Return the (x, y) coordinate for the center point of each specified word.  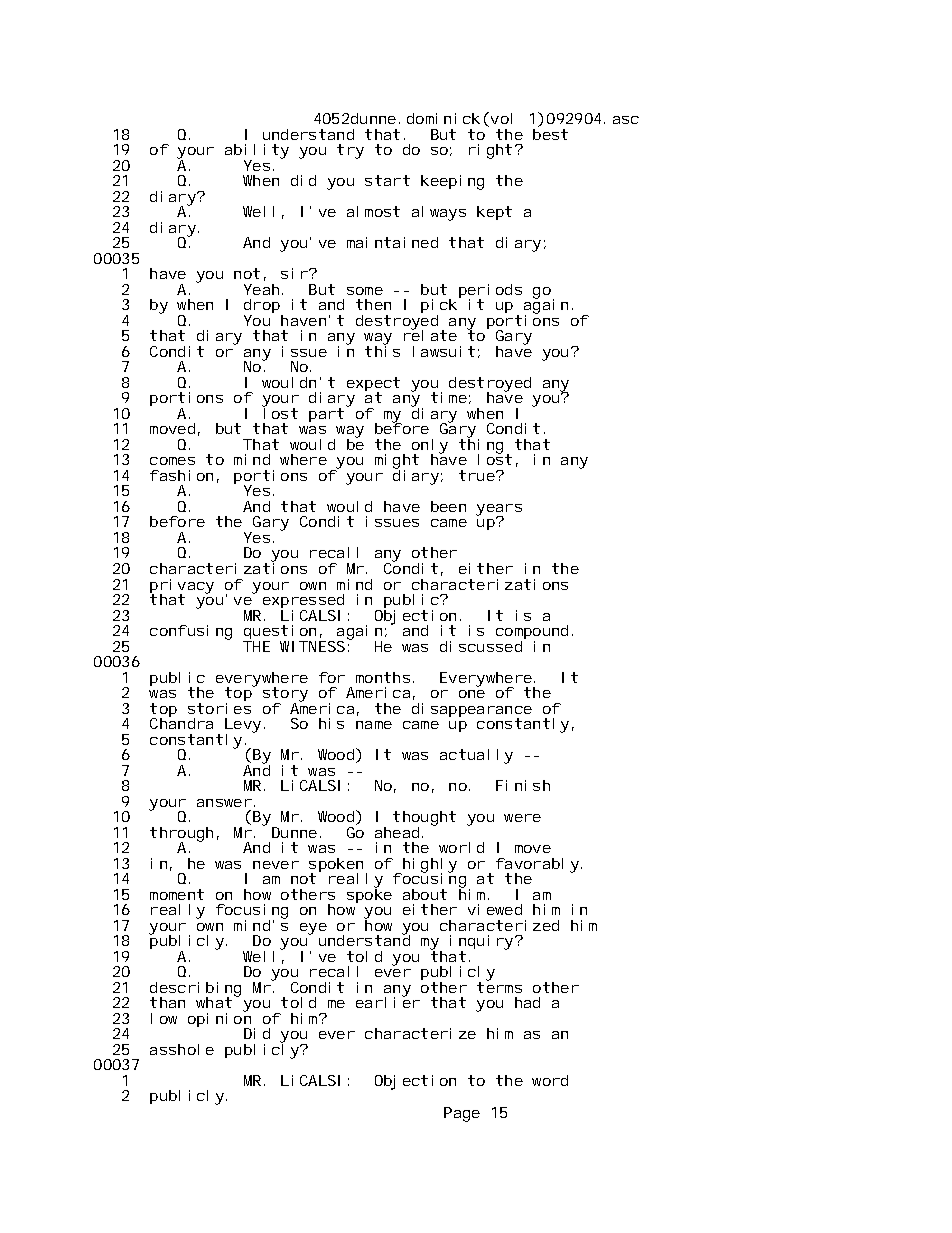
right (490, 151)
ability (257, 152)
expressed (303, 602)
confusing (191, 632)
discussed (481, 646)
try (350, 151)
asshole (182, 1049)
